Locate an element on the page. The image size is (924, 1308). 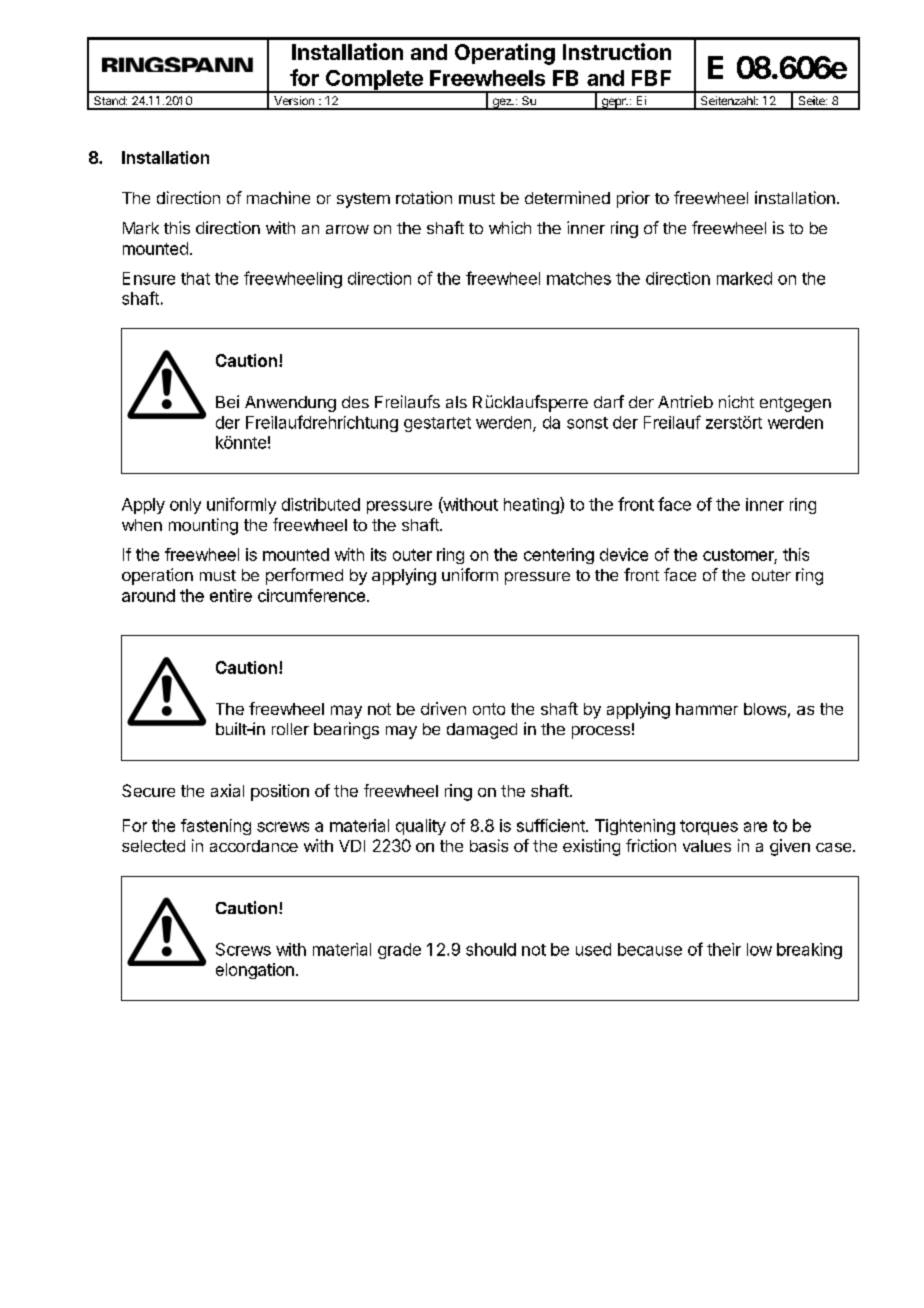
nicht is located at coordinates (736, 401).
